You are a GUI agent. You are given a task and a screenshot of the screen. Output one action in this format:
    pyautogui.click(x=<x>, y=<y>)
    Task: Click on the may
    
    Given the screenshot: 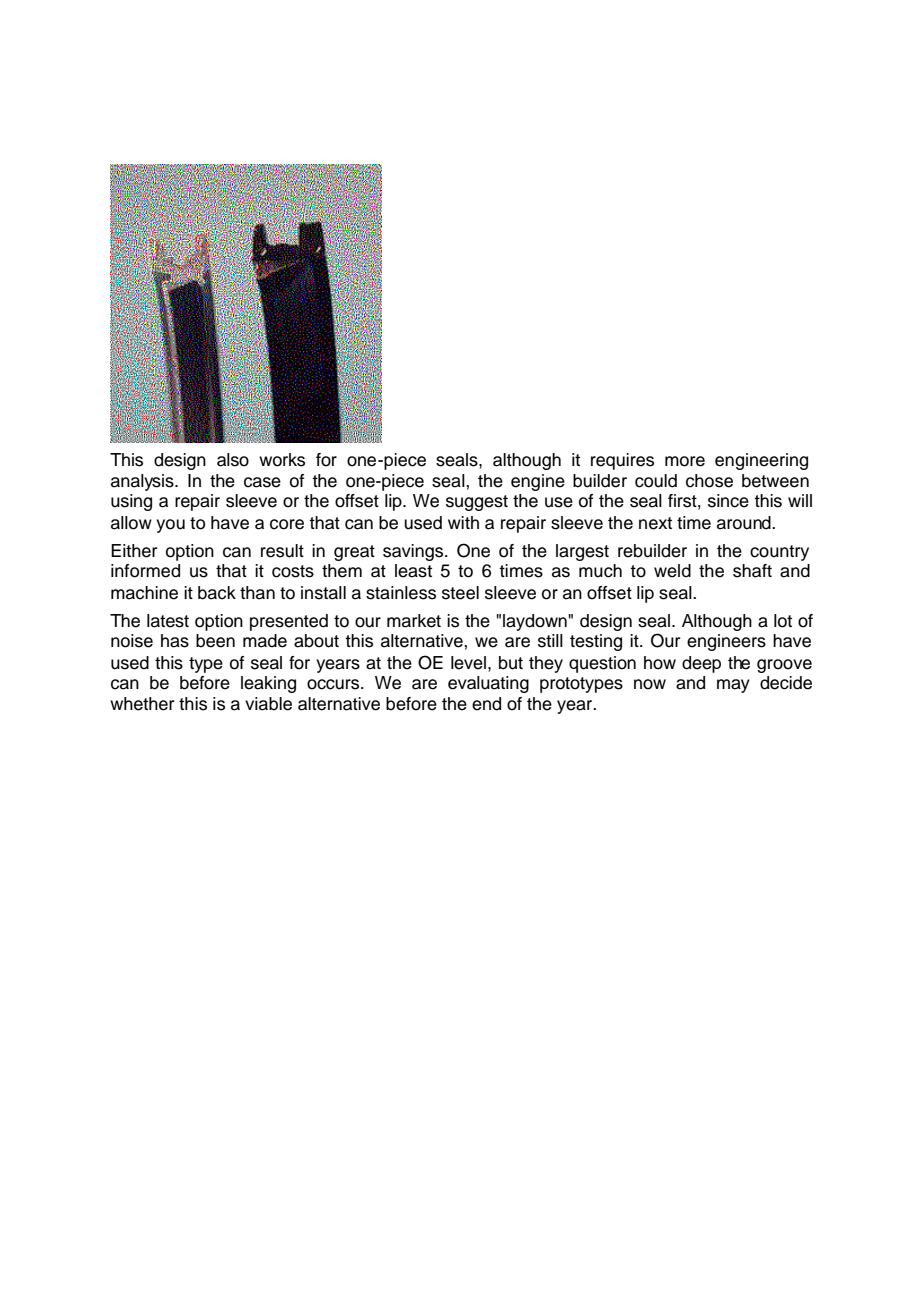 What is the action you would take?
    pyautogui.click(x=733, y=686)
